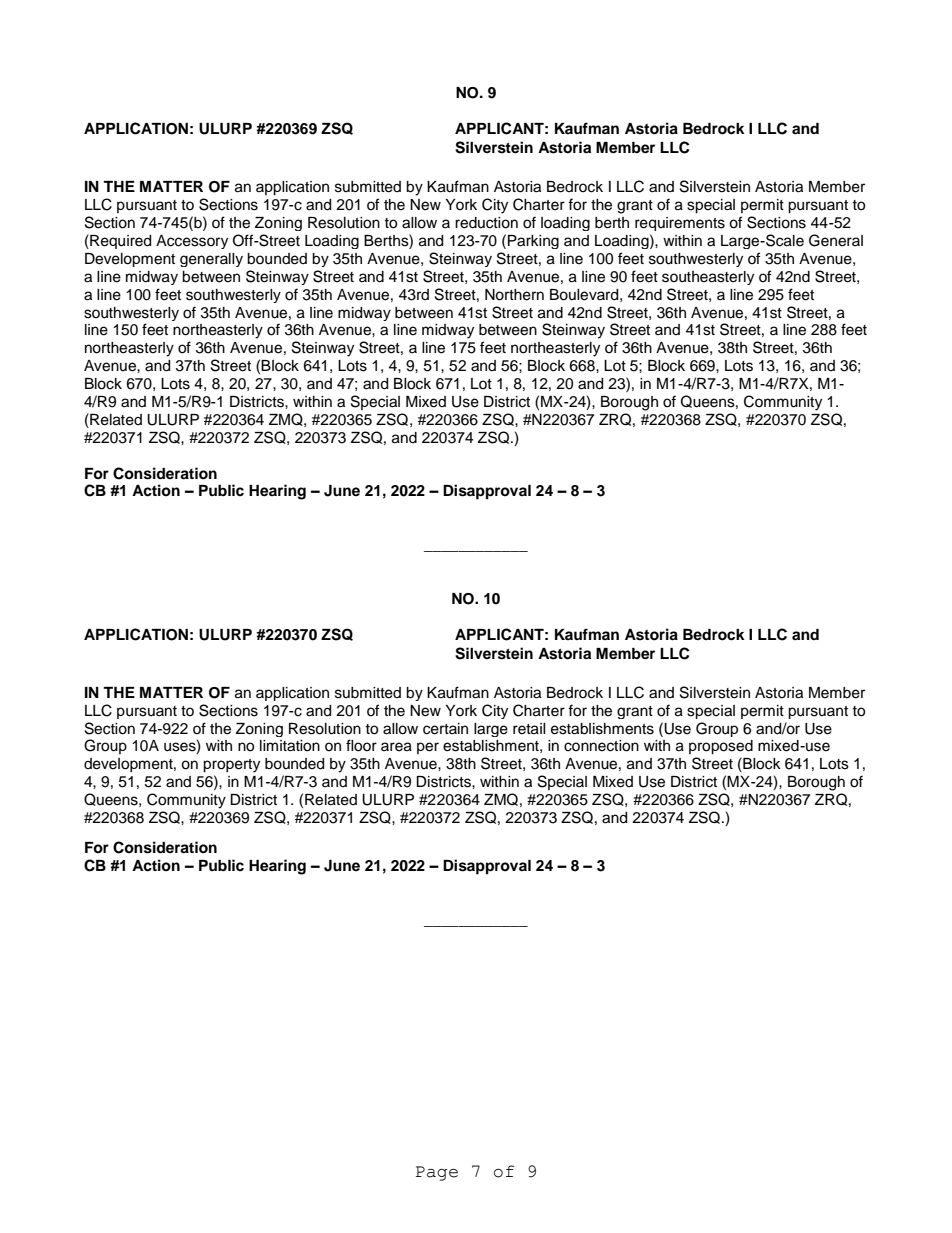 The height and width of the screenshot is (1233, 952). What do you see at coordinates (529, 729) in the screenshot?
I see `retail` at bounding box center [529, 729].
